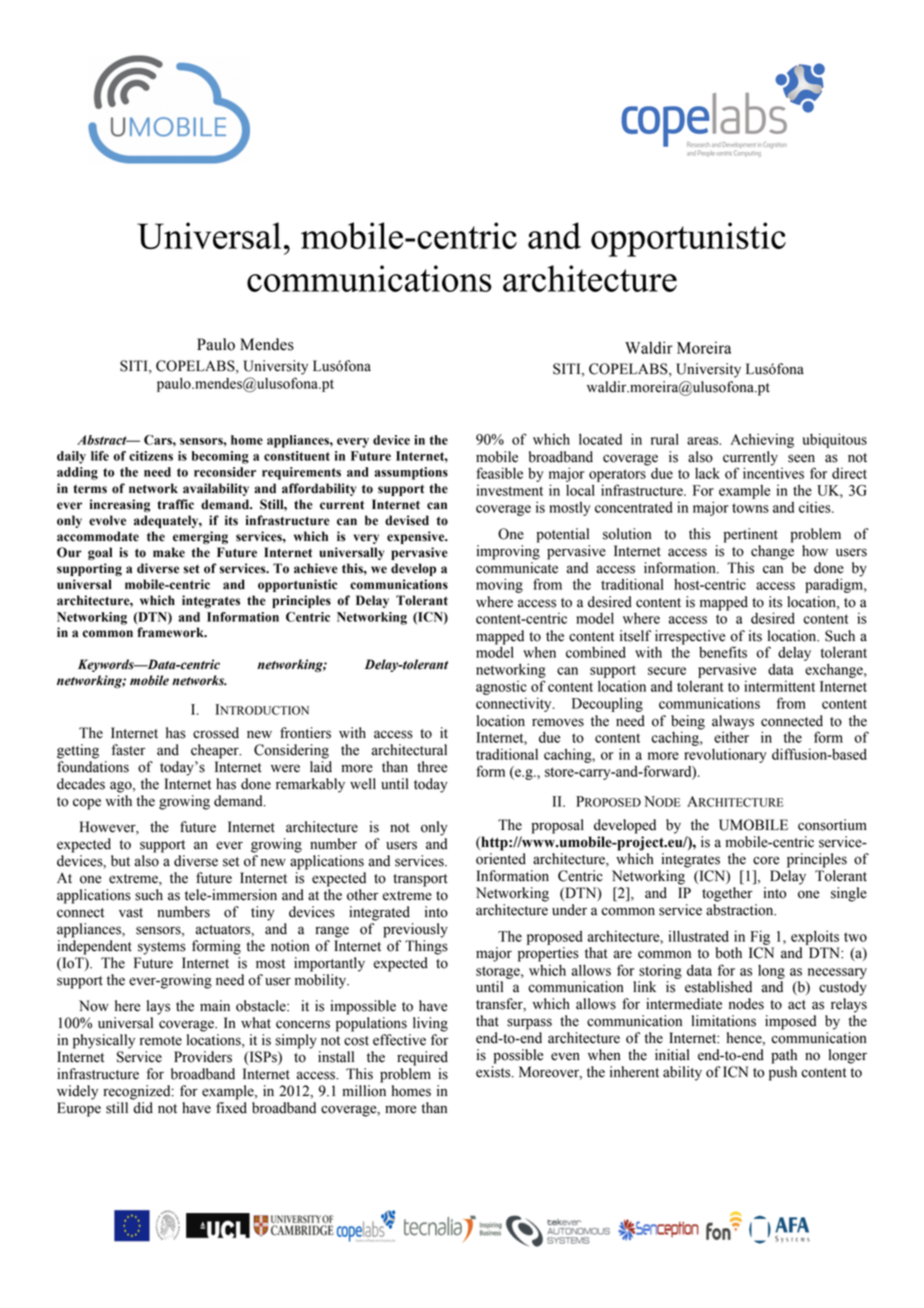 The height and width of the page is (1308, 924). I want to click on previously, so click(415, 930).
